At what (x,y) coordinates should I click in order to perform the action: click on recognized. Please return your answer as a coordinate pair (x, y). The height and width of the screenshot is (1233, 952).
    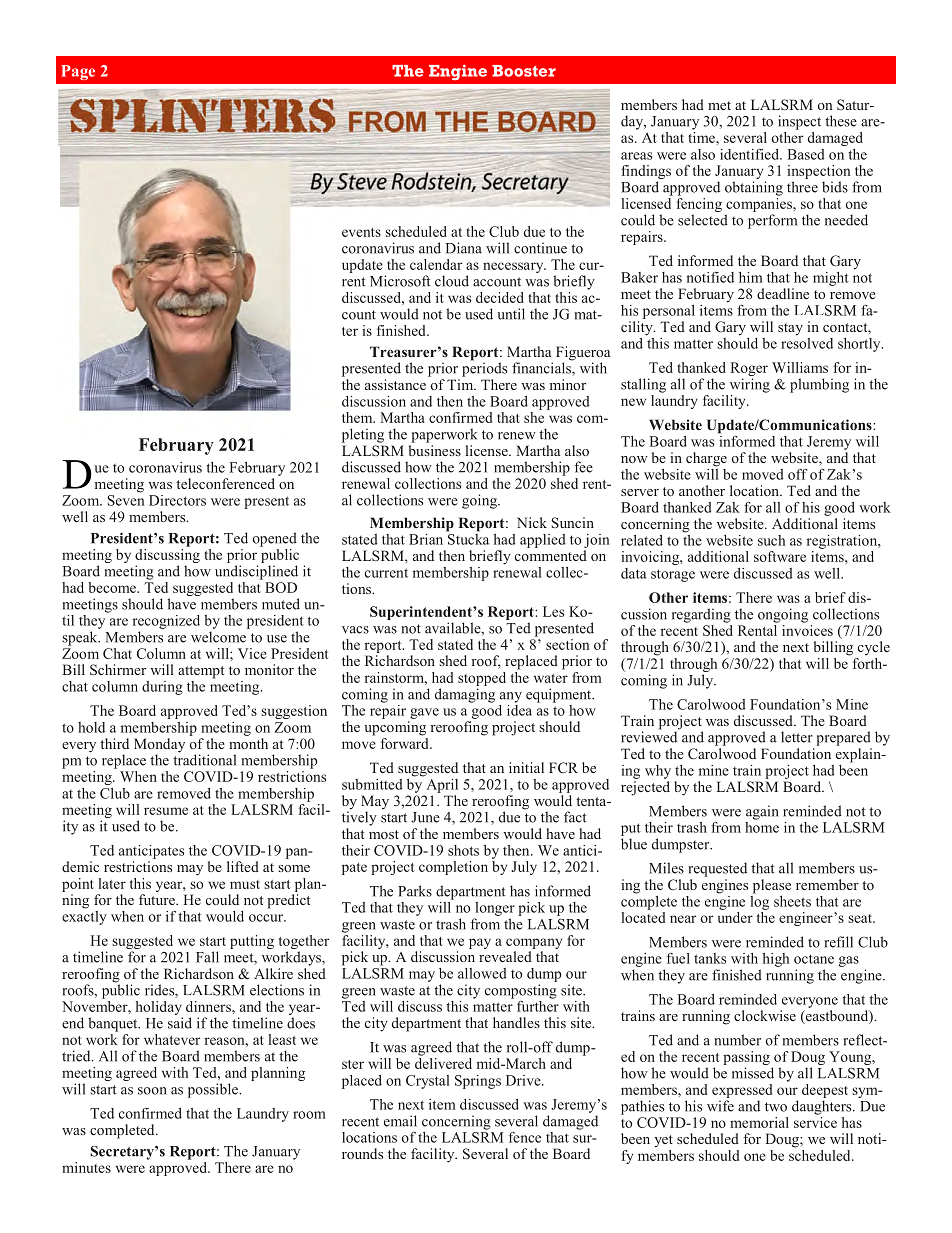
    Looking at the image, I should click on (166, 622).
